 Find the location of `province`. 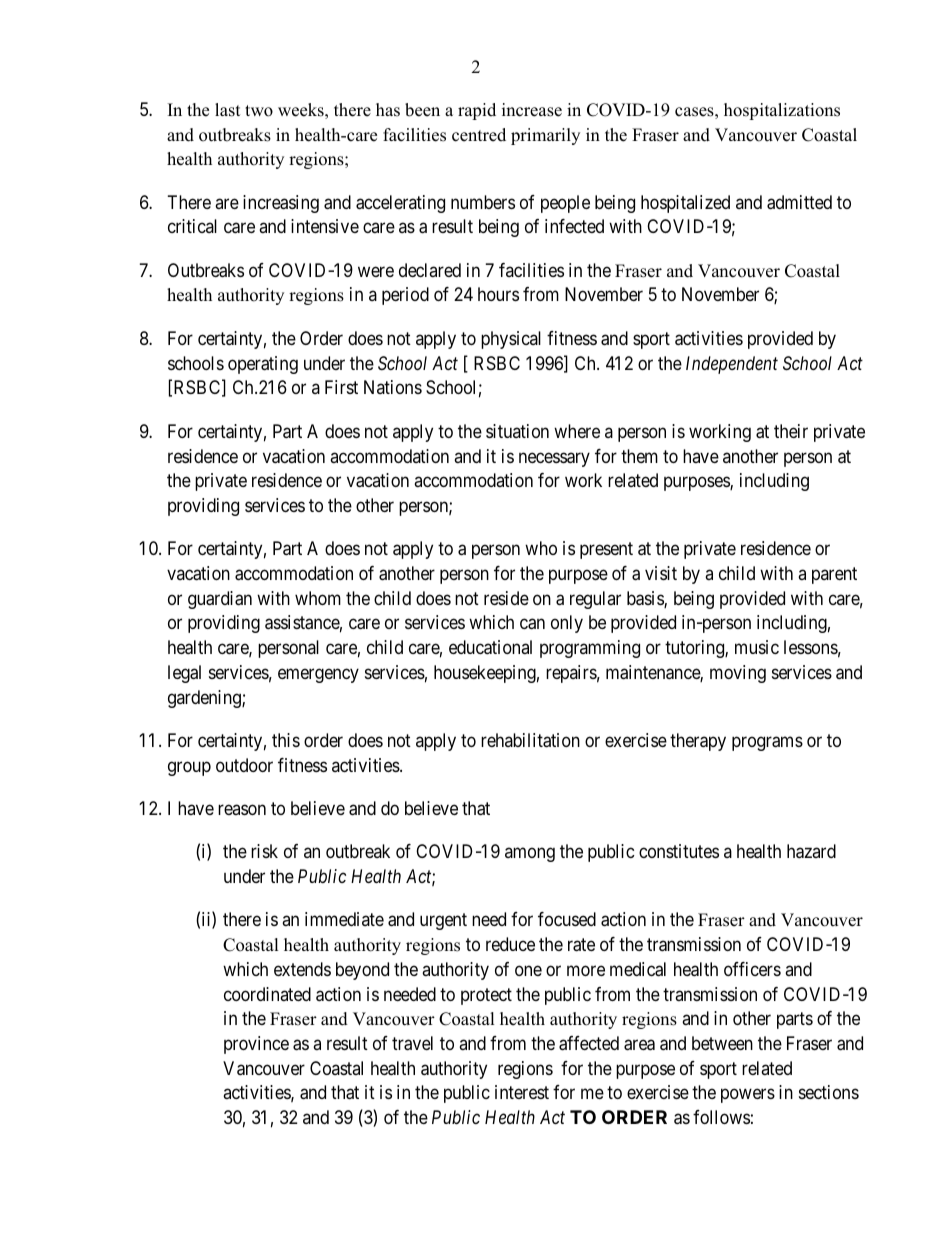

province is located at coordinates (256, 1045).
